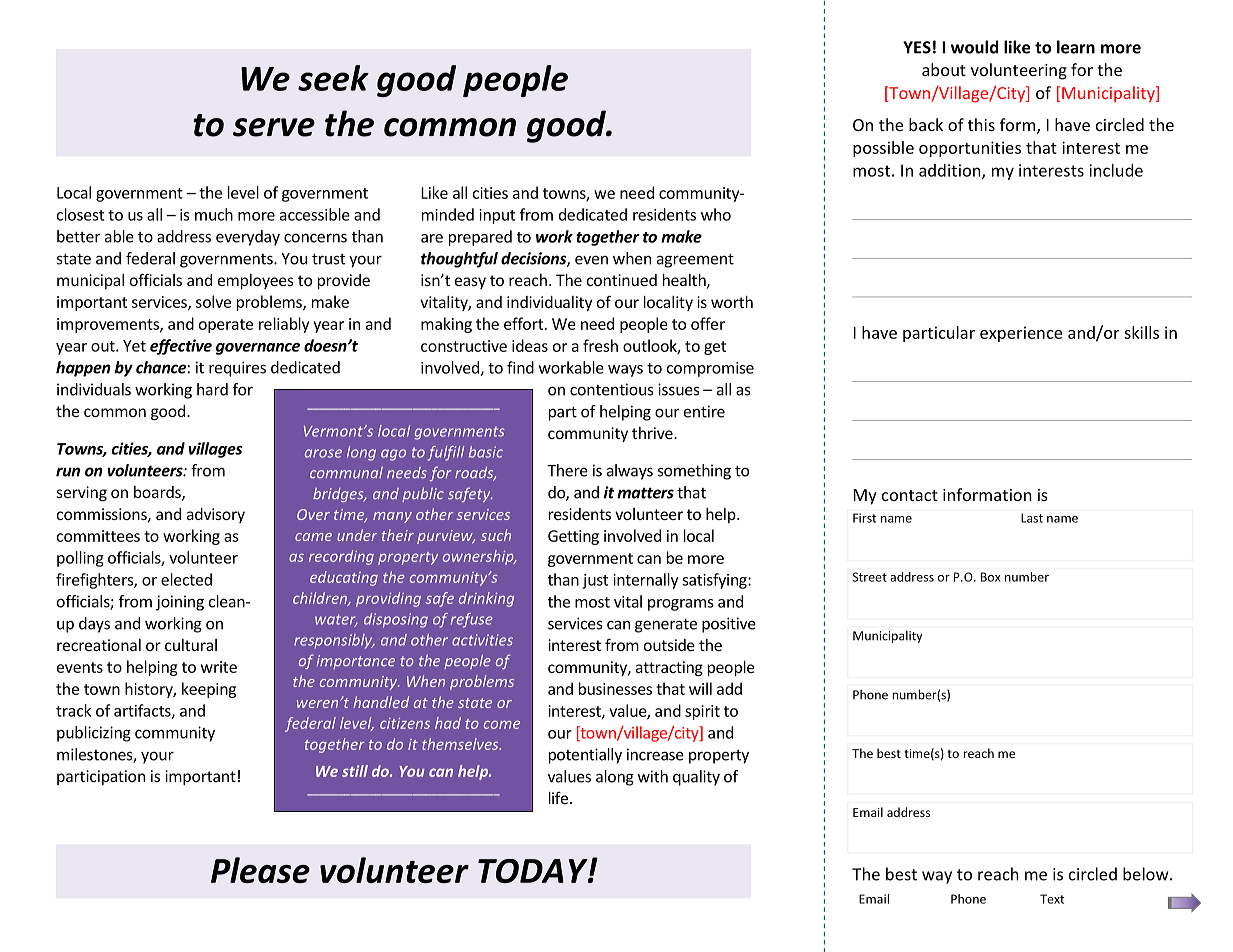 Image resolution: width=1233 pixels, height=952 pixels. Describe the element at coordinates (944, 69) in the image. I see `about` at that location.
